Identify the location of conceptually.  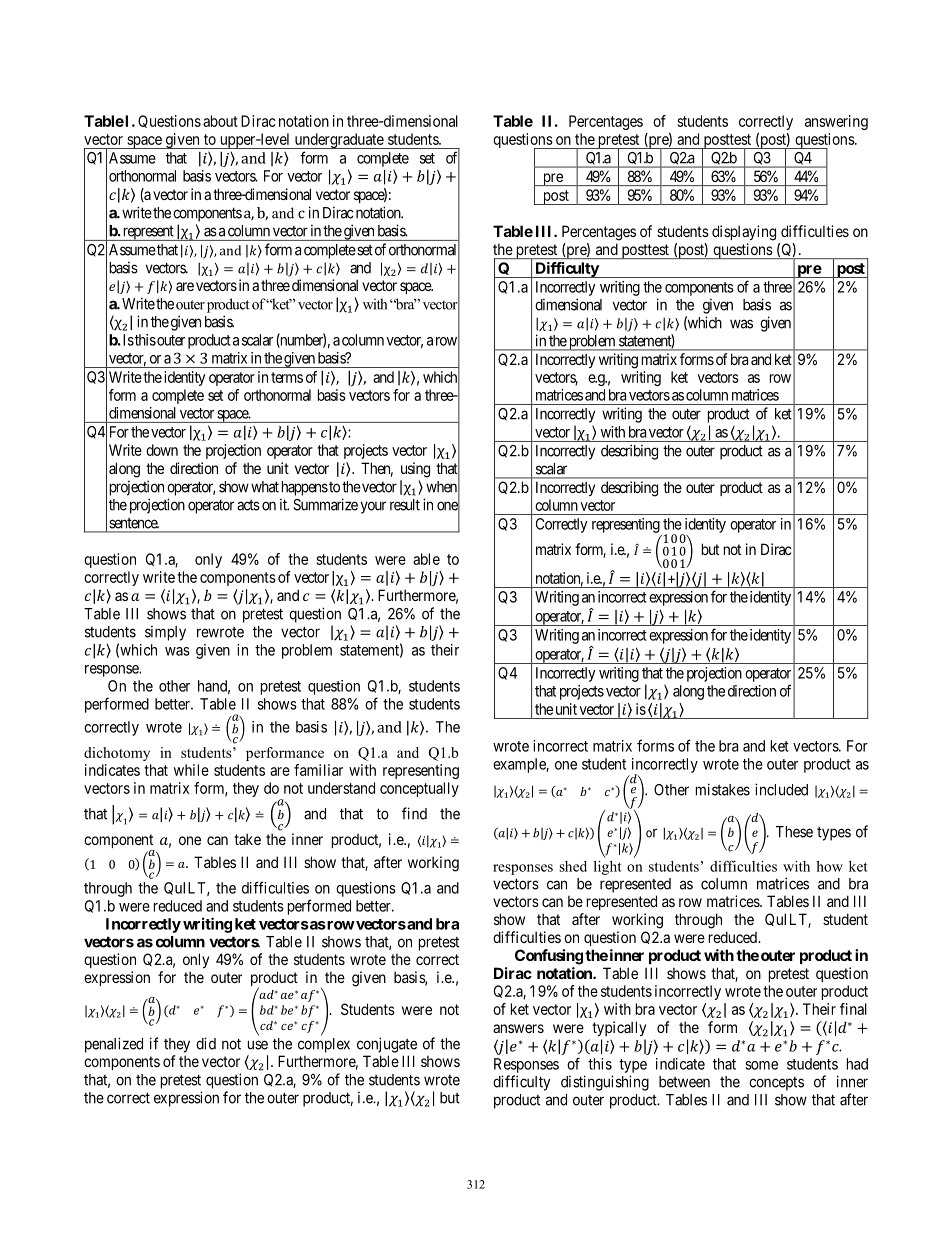
(419, 789).
